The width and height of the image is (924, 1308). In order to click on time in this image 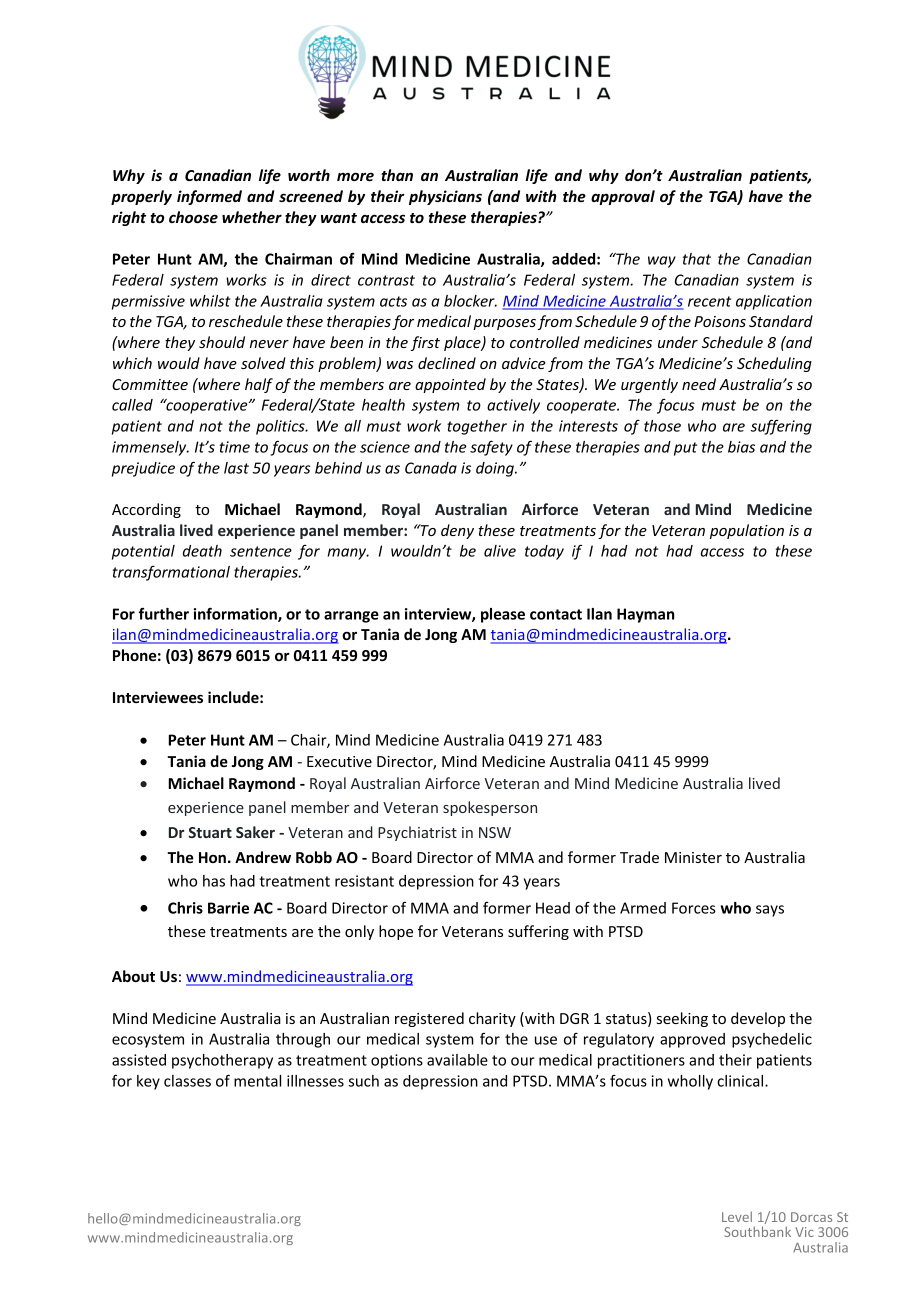, I will do `click(235, 447)`.
